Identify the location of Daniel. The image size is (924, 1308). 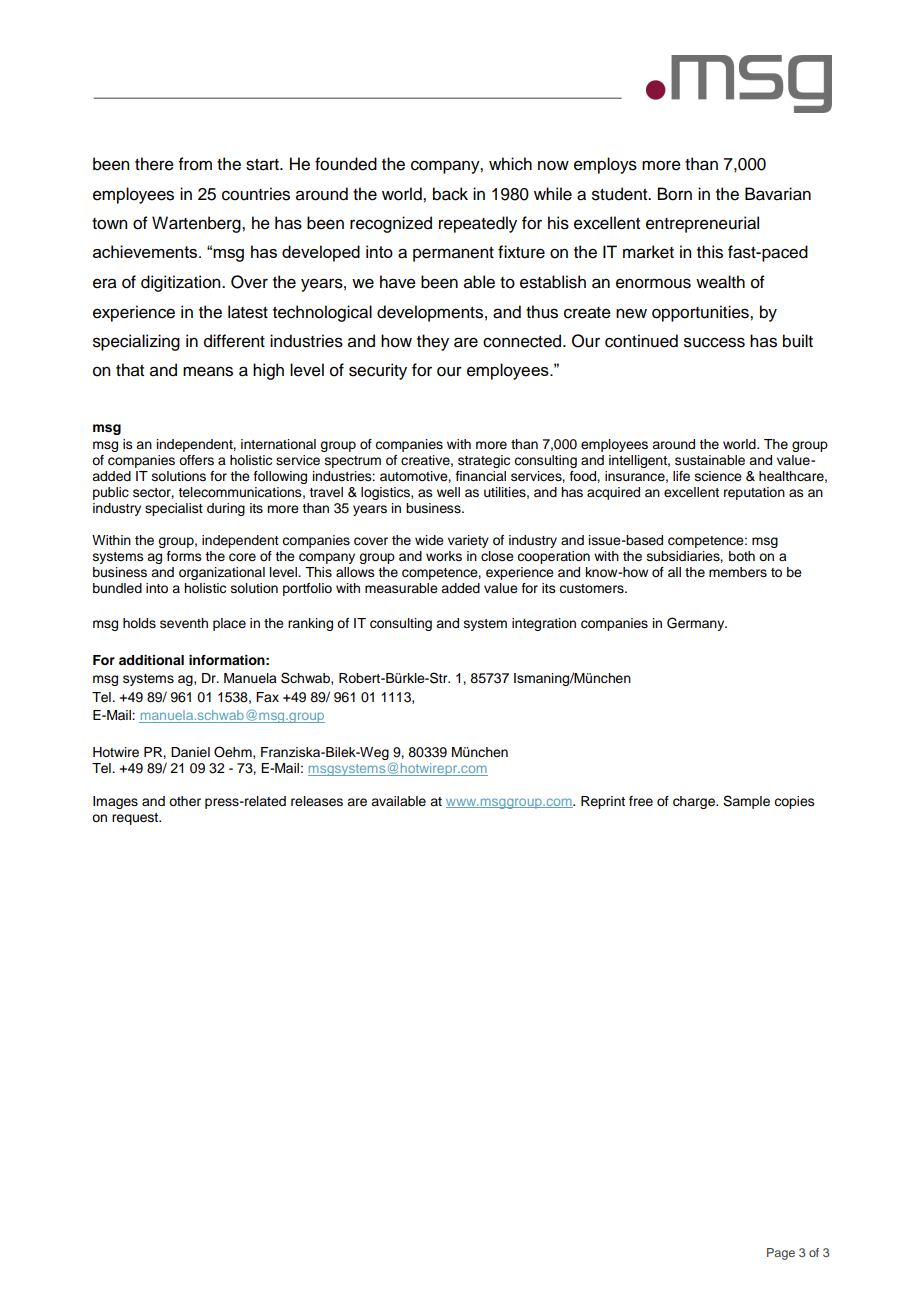
(190, 752).
